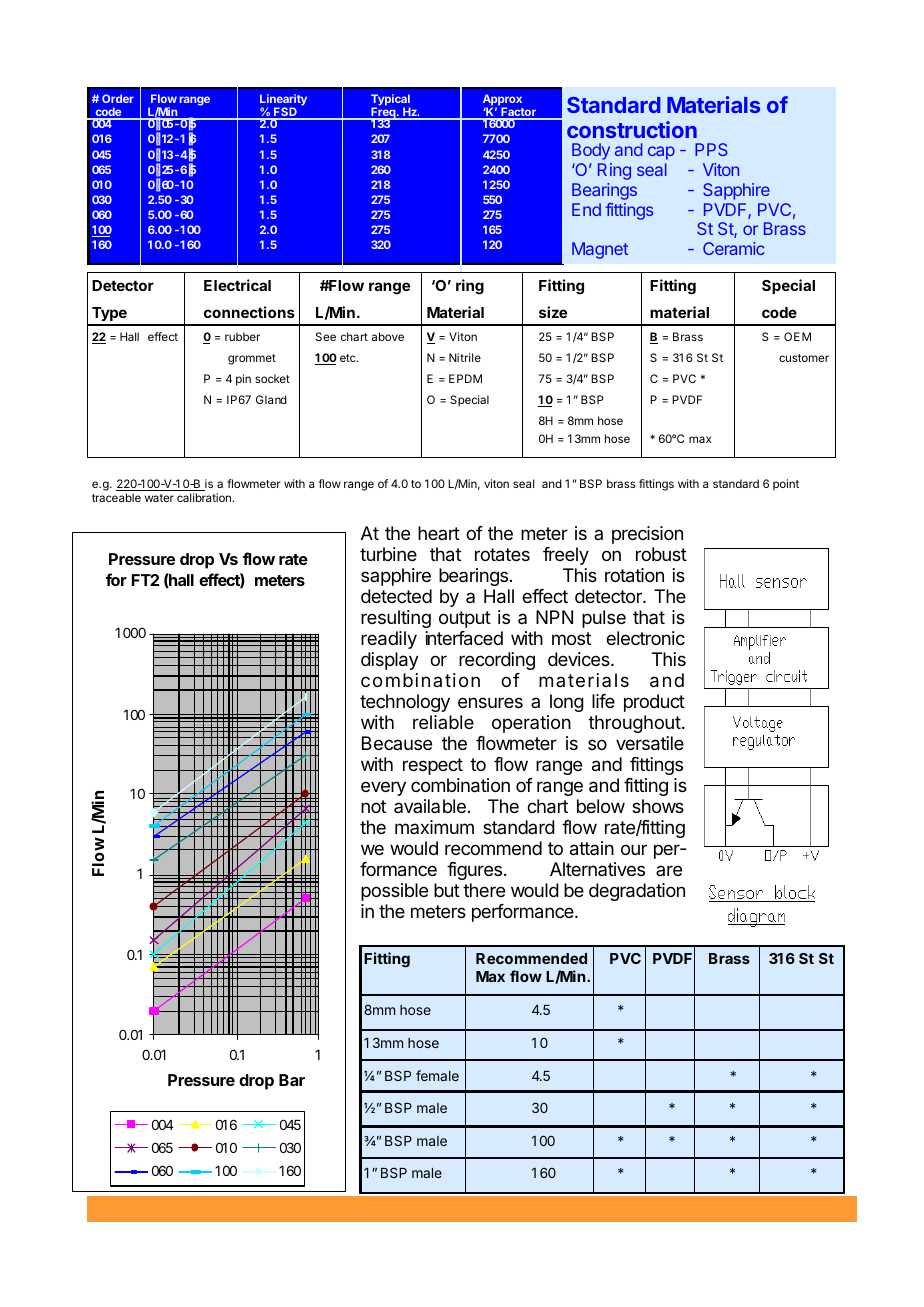  I want to click on PPS, so click(711, 149).
